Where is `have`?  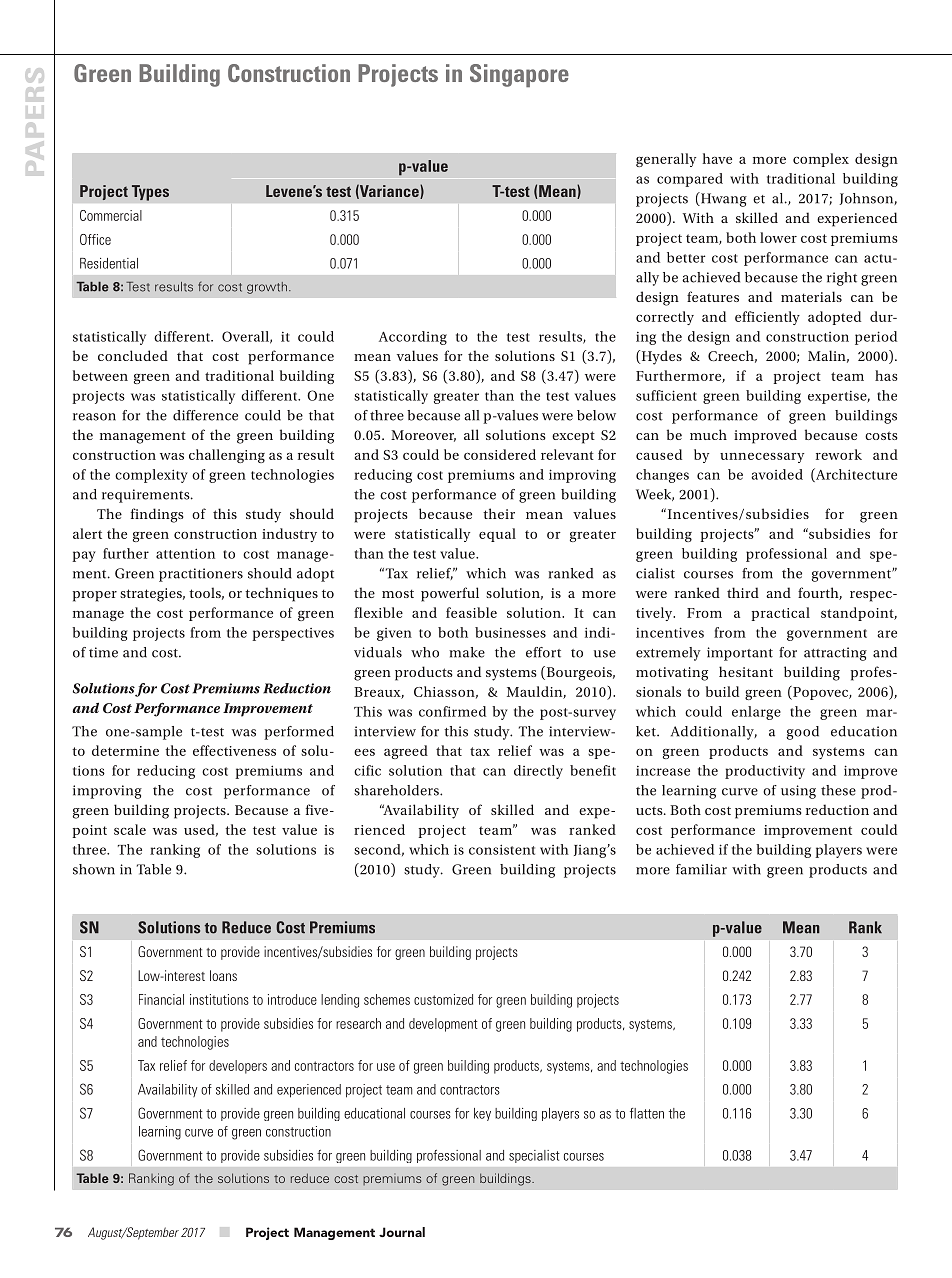 have is located at coordinates (717, 158).
